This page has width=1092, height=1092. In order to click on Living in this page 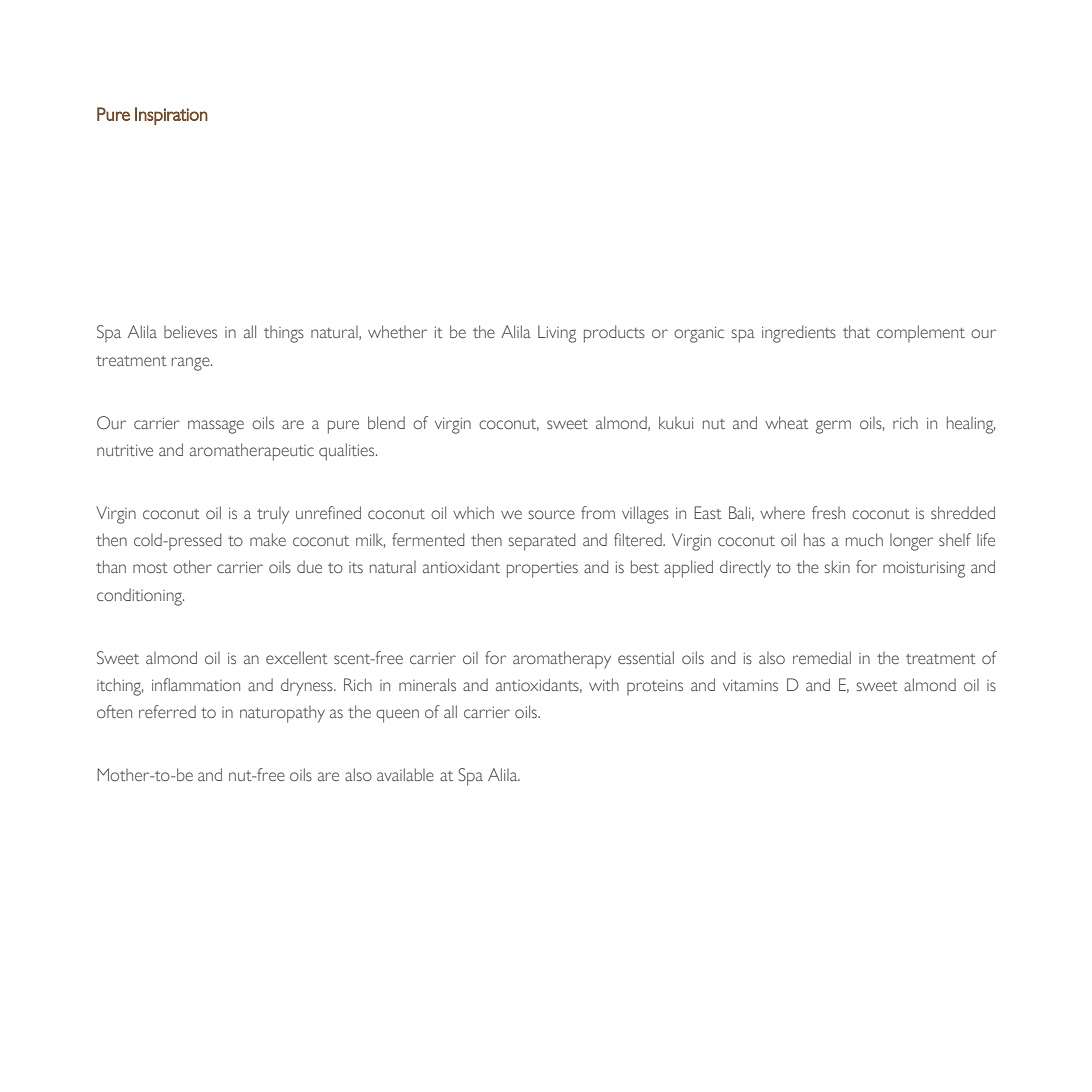, I will do `click(557, 334)`.
